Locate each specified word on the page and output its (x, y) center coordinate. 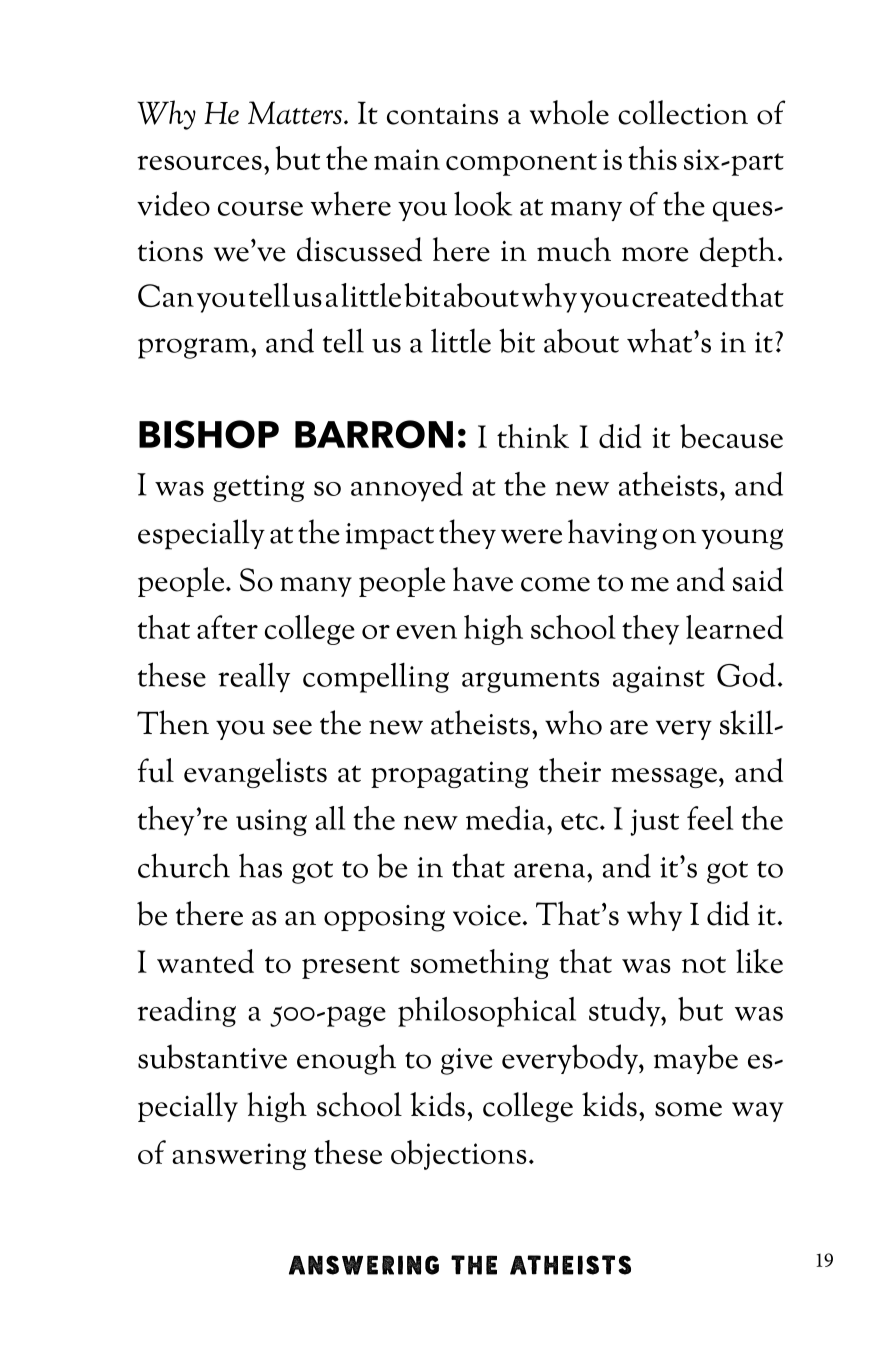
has (260, 865)
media (505, 818)
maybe (696, 1059)
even (426, 632)
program (195, 348)
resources (199, 162)
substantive (212, 1056)
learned (734, 627)
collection (683, 112)
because (731, 436)
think (533, 436)
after (227, 627)
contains (442, 114)
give (467, 1061)
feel (710, 818)
